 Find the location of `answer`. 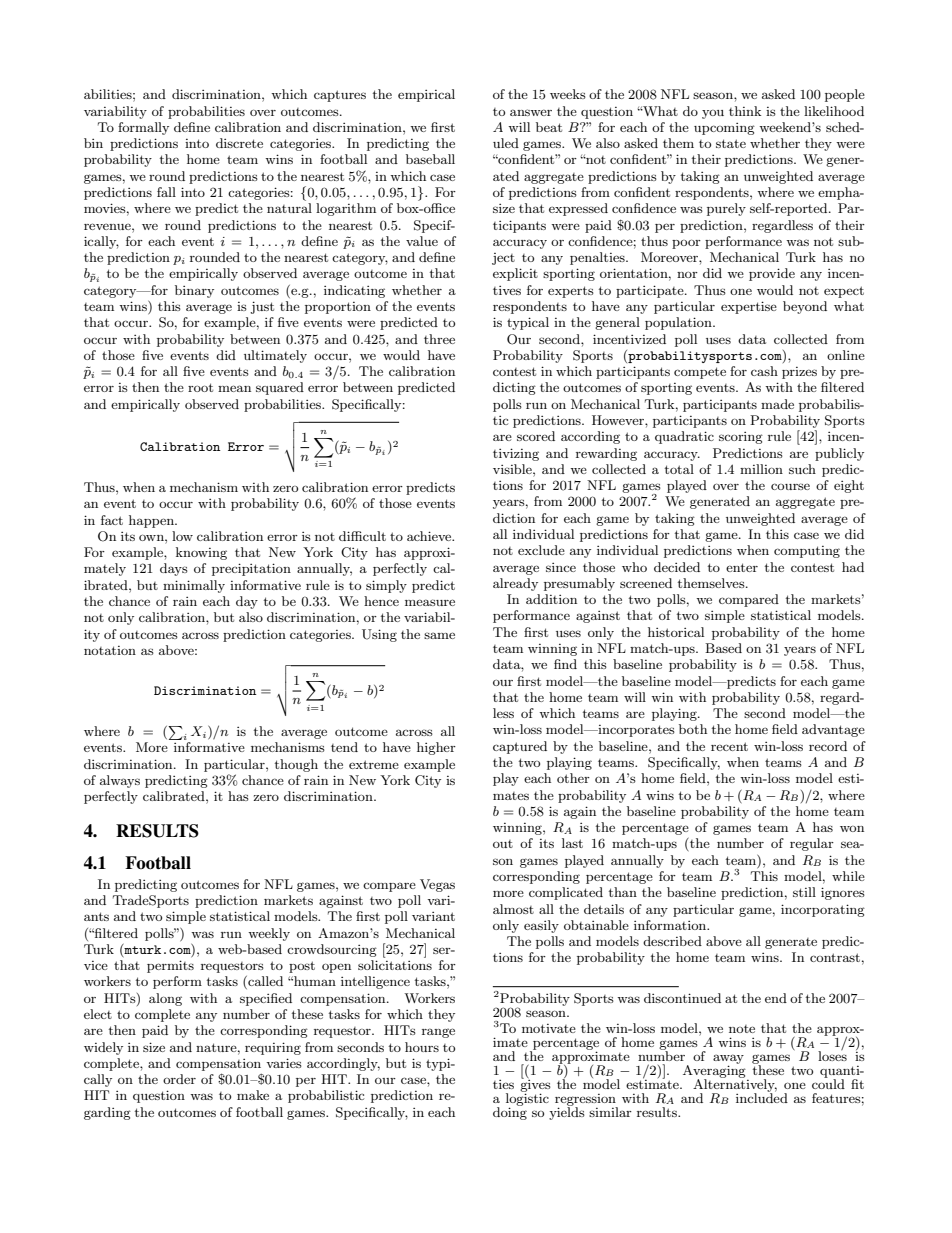

answer is located at coordinates (531, 112).
